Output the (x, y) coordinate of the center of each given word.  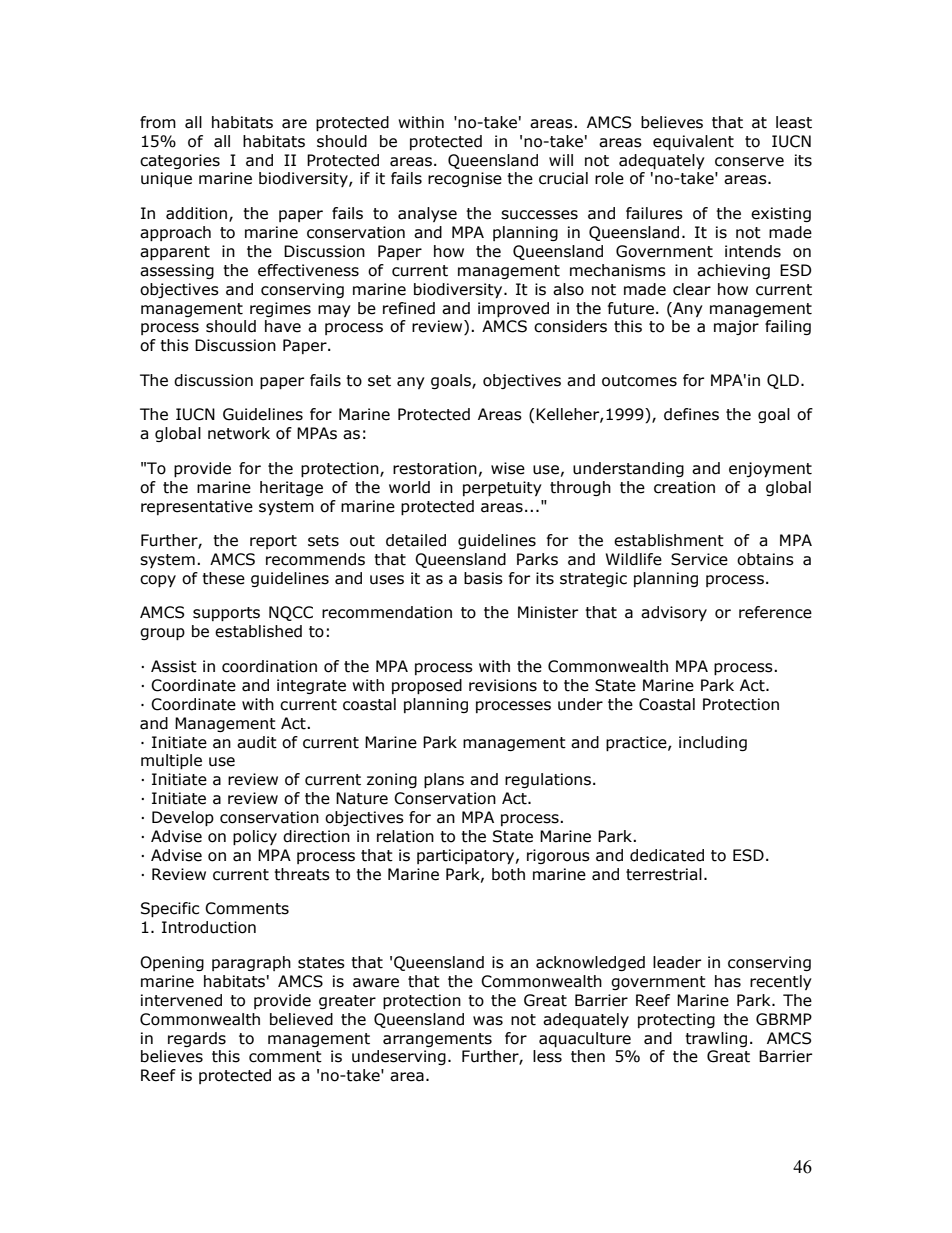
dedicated (667, 855)
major (736, 327)
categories (180, 161)
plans (444, 780)
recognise (465, 179)
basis (483, 578)
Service (699, 559)
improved (513, 309)
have (283, 326)
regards (197, 1039)
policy (255, 837)
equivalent (693, 142)
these (223, 578)
